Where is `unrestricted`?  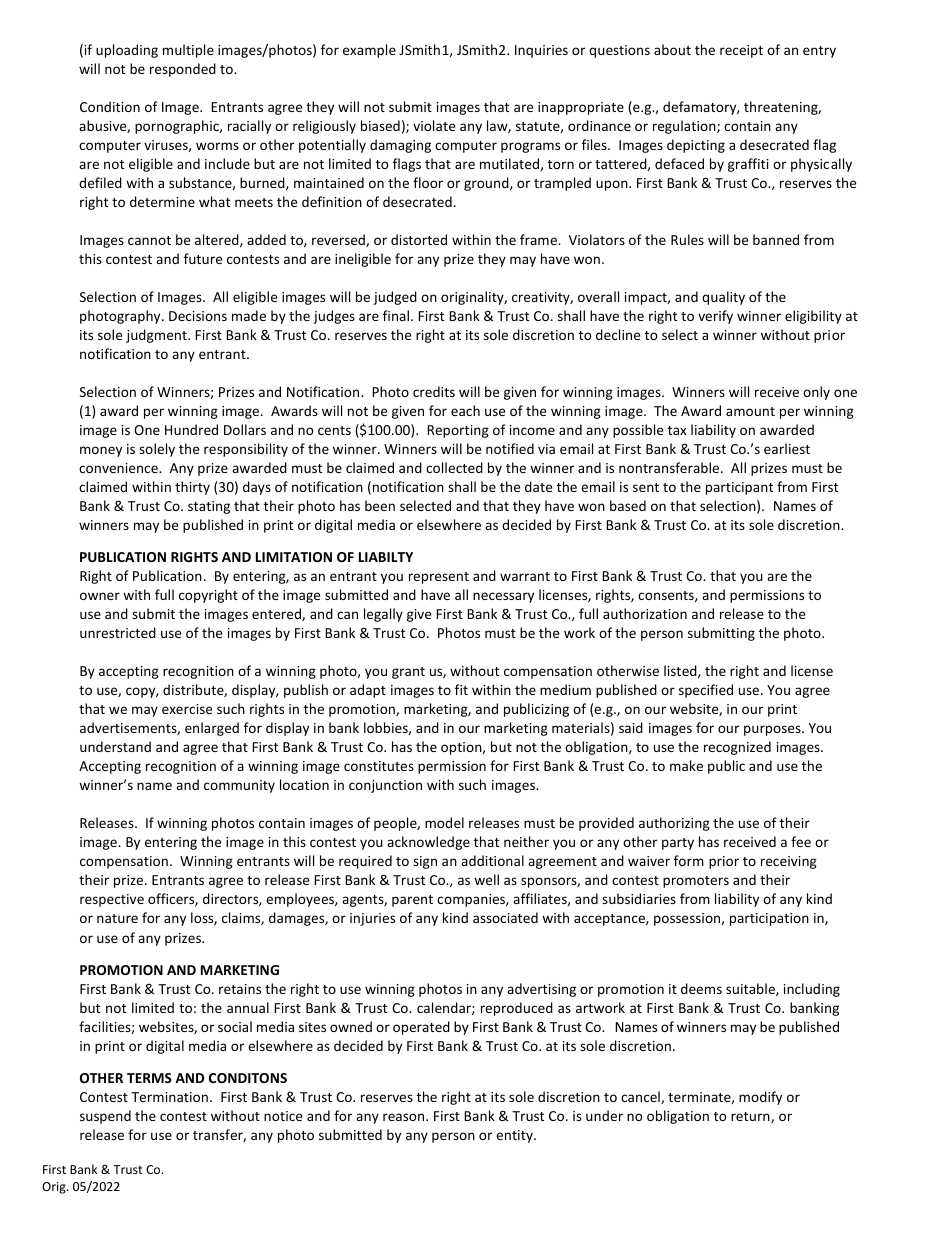
unrestricted is located at coordinates (118, 632).
